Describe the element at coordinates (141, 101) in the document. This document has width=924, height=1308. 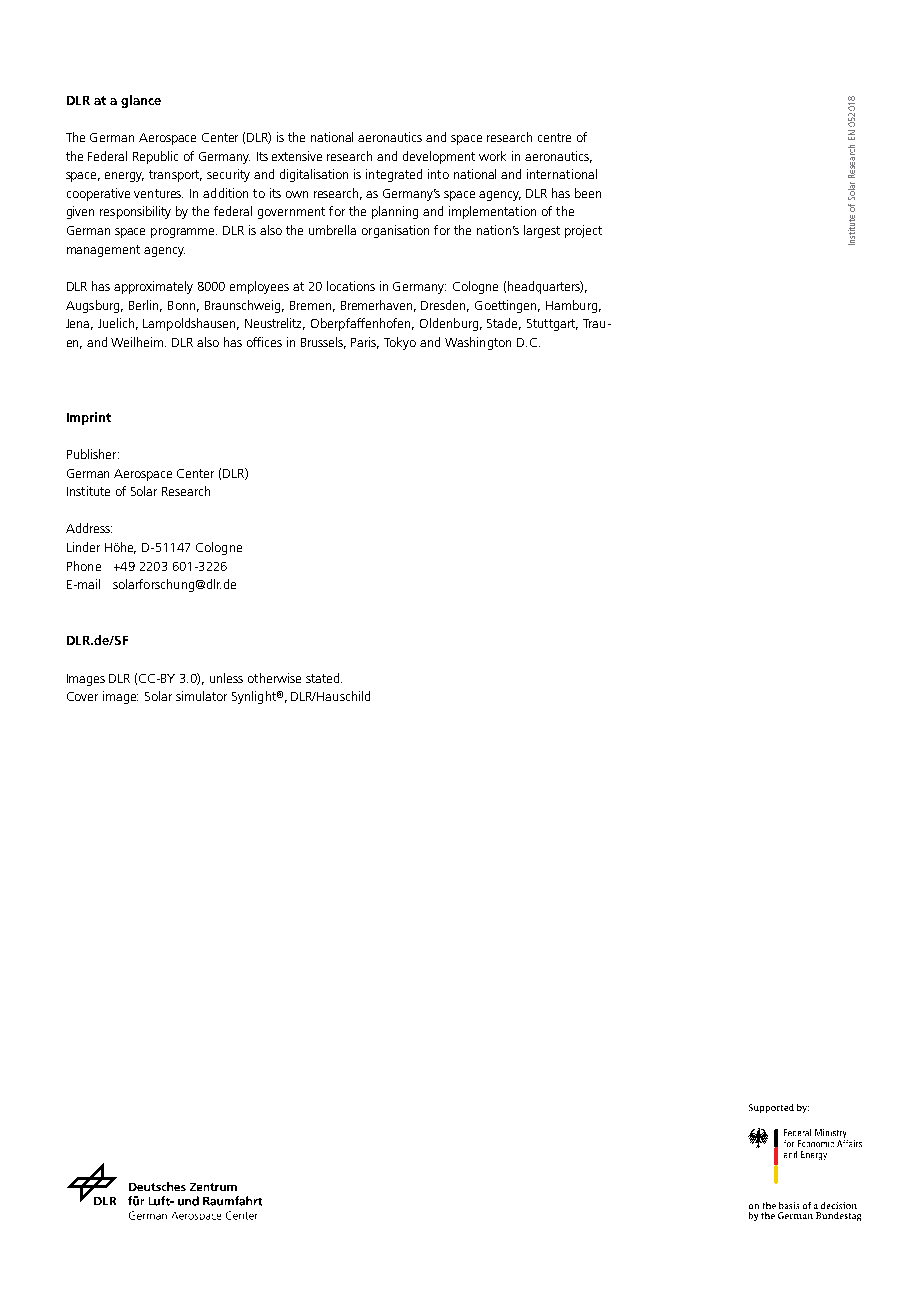
I see `glance` at that location.
